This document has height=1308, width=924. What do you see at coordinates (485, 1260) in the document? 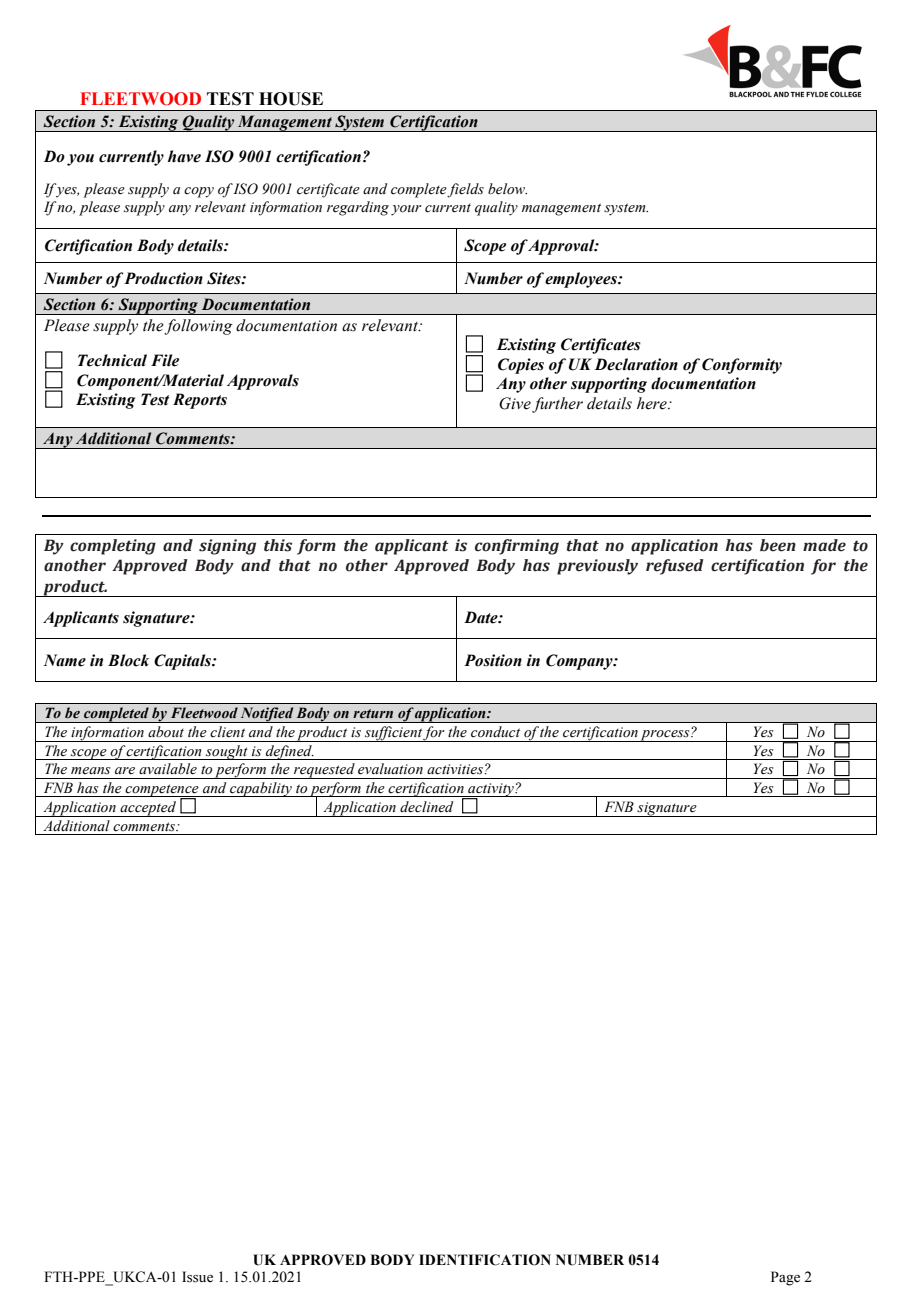
I see `IDENTIFICATION` at bounding box center [485, 1260].
